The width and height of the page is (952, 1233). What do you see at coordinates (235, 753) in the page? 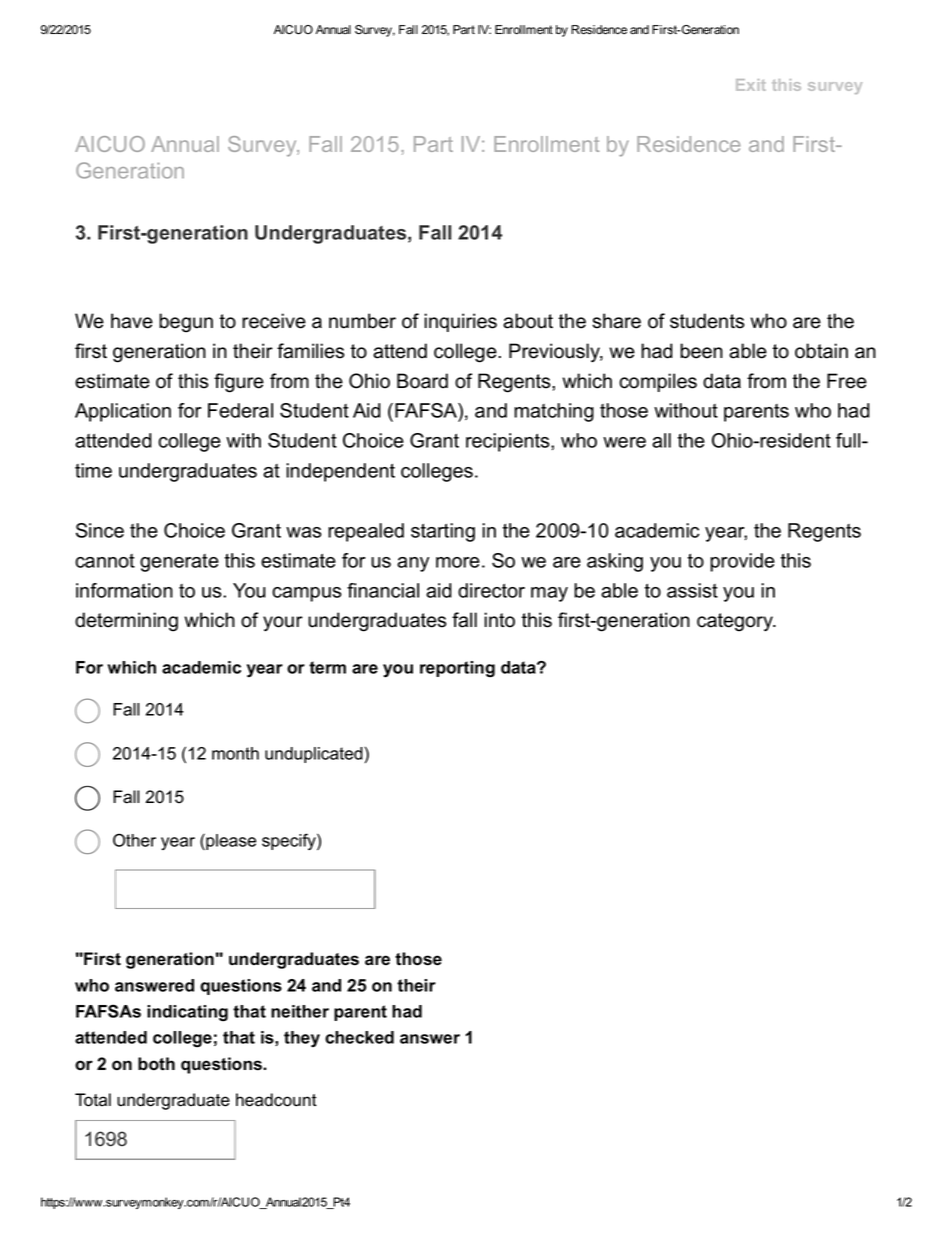
I see `month` at bounding box center [235, 753].
